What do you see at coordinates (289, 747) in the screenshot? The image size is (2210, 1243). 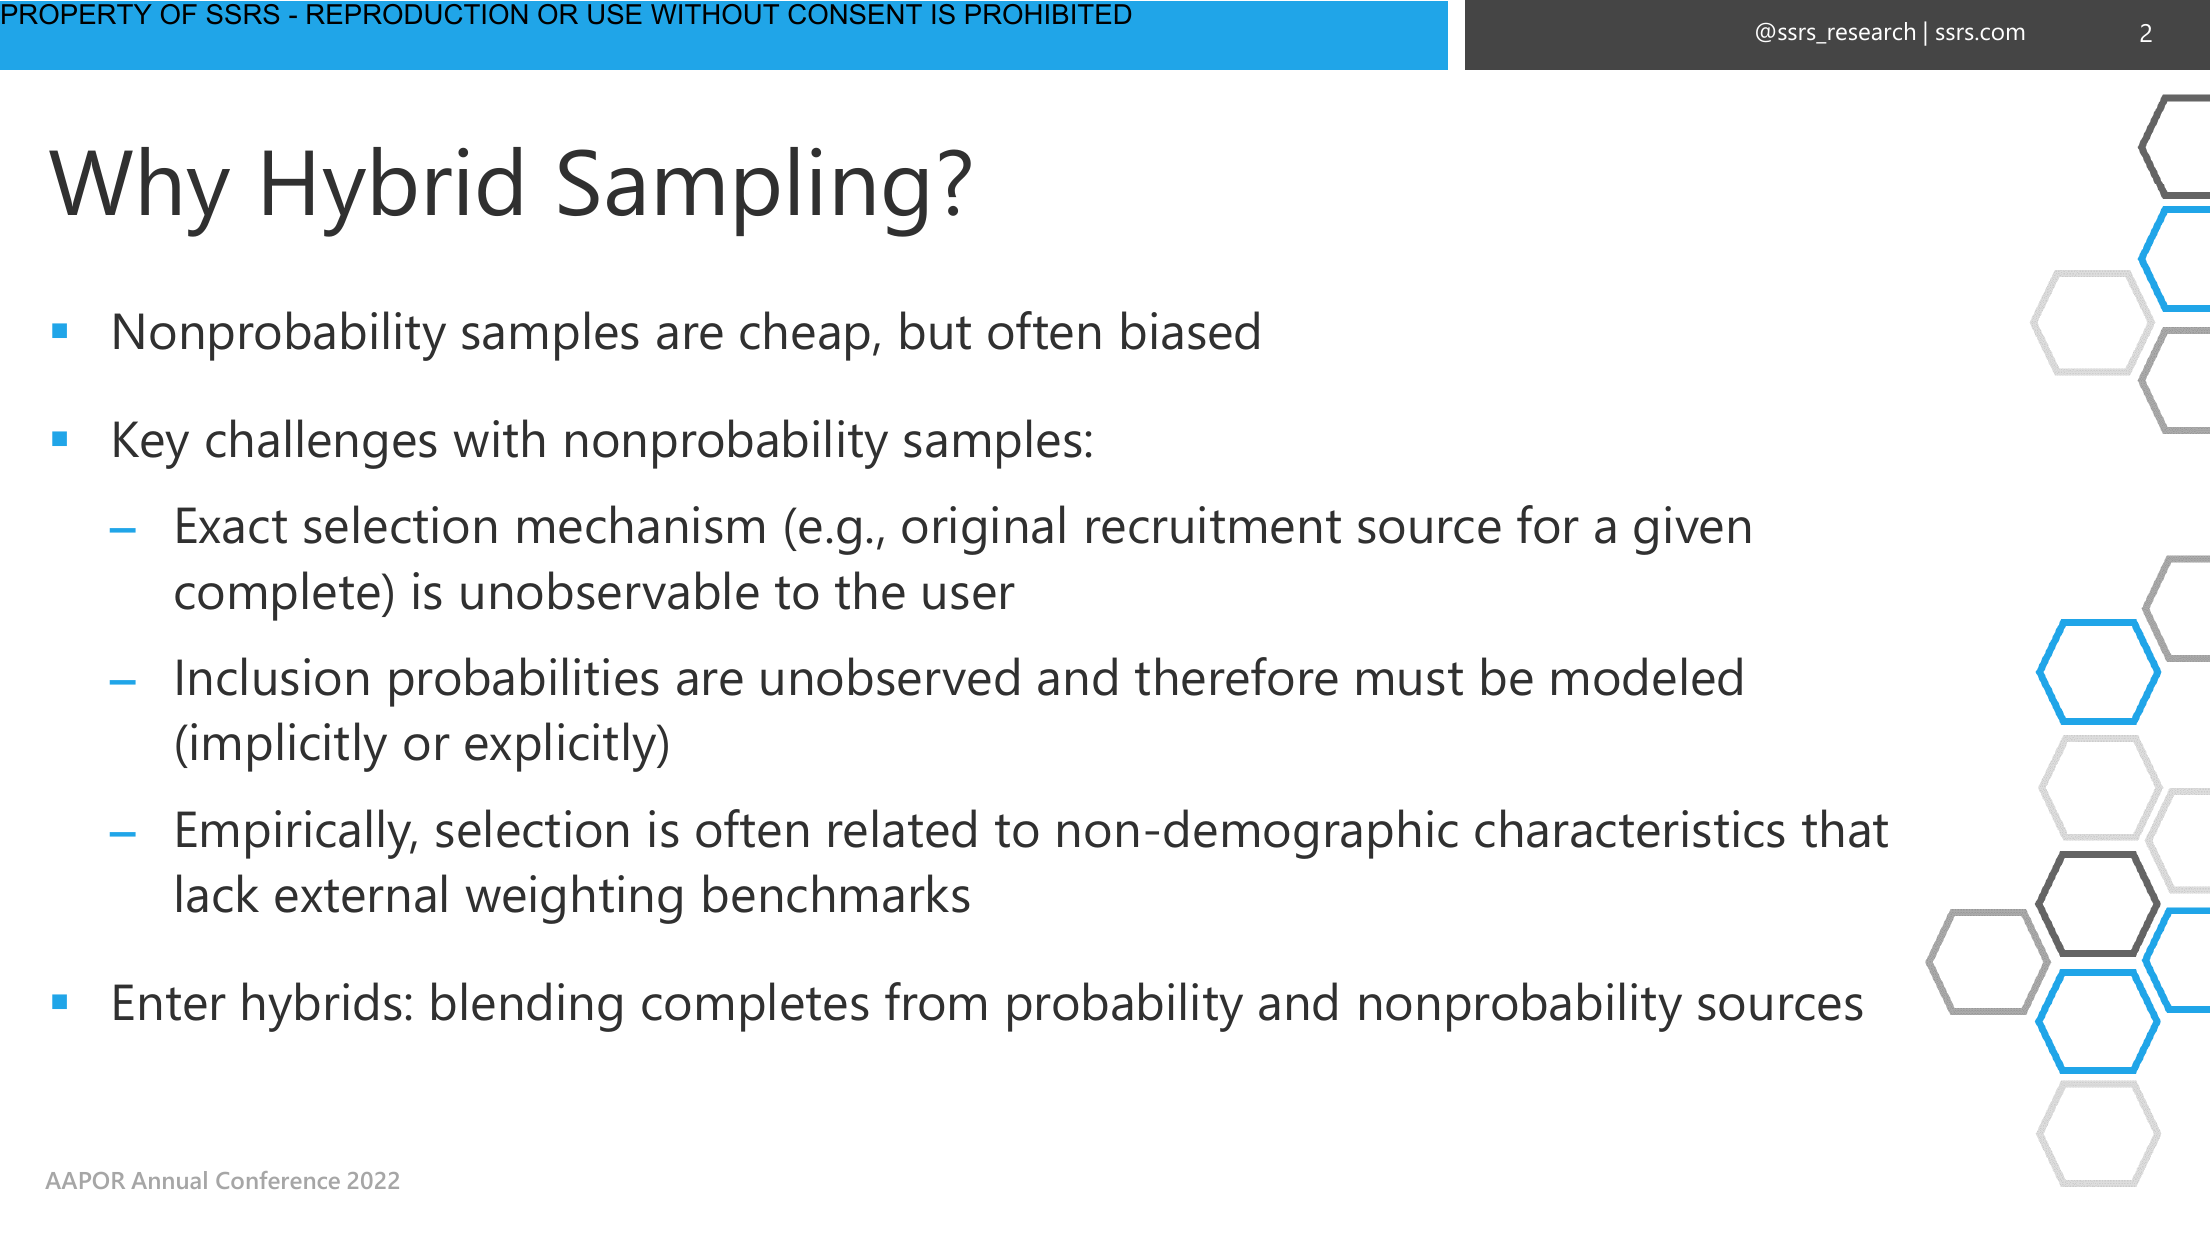 I see `implicitly` at bounding box center [289, 747].
